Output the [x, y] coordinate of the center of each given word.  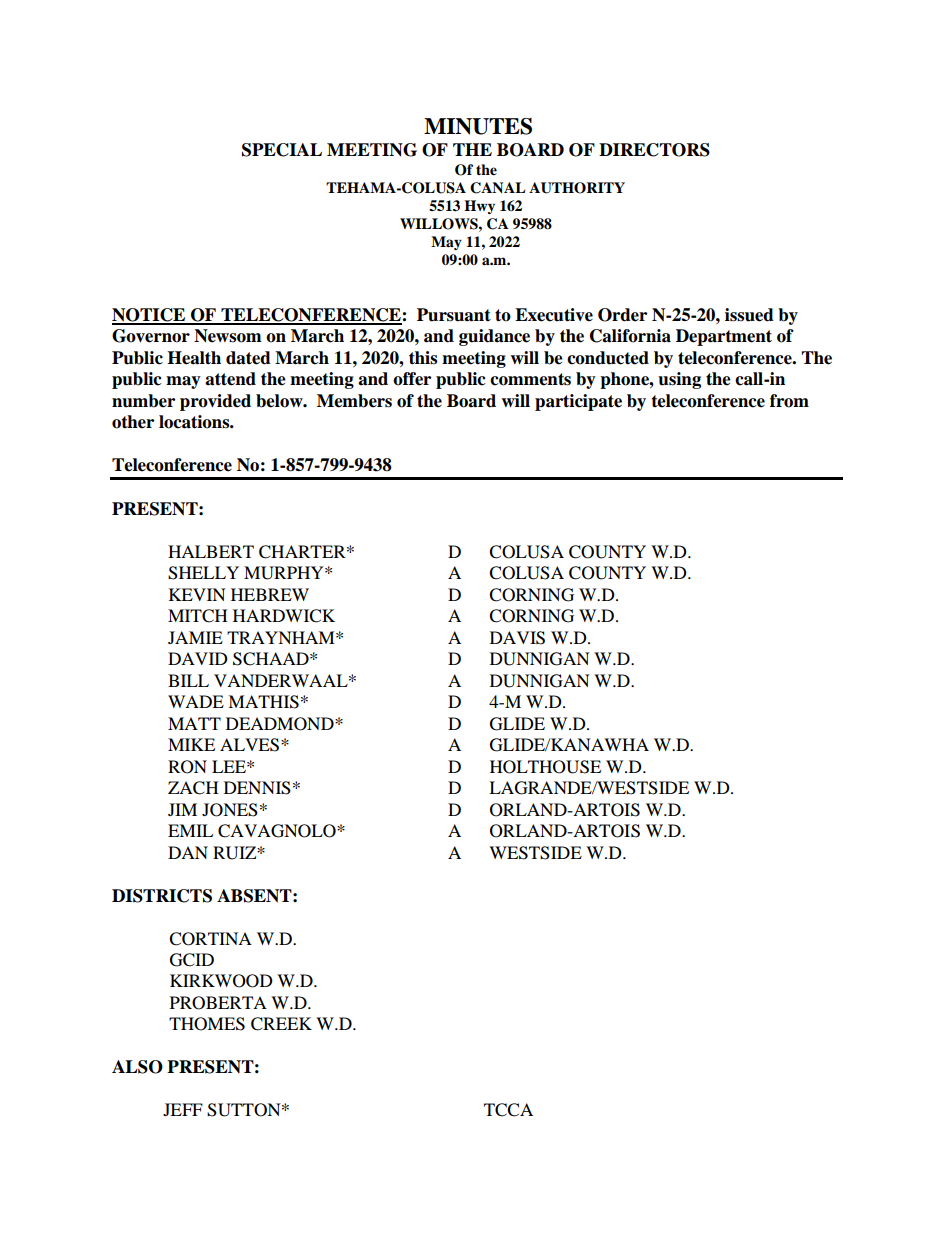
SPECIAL [282, 150]
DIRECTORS [654, 150]
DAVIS [517, 638]
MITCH [198, 616]
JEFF [183, 1109]
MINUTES [478, 126]
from [789, 401]
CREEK [281, 1024]
